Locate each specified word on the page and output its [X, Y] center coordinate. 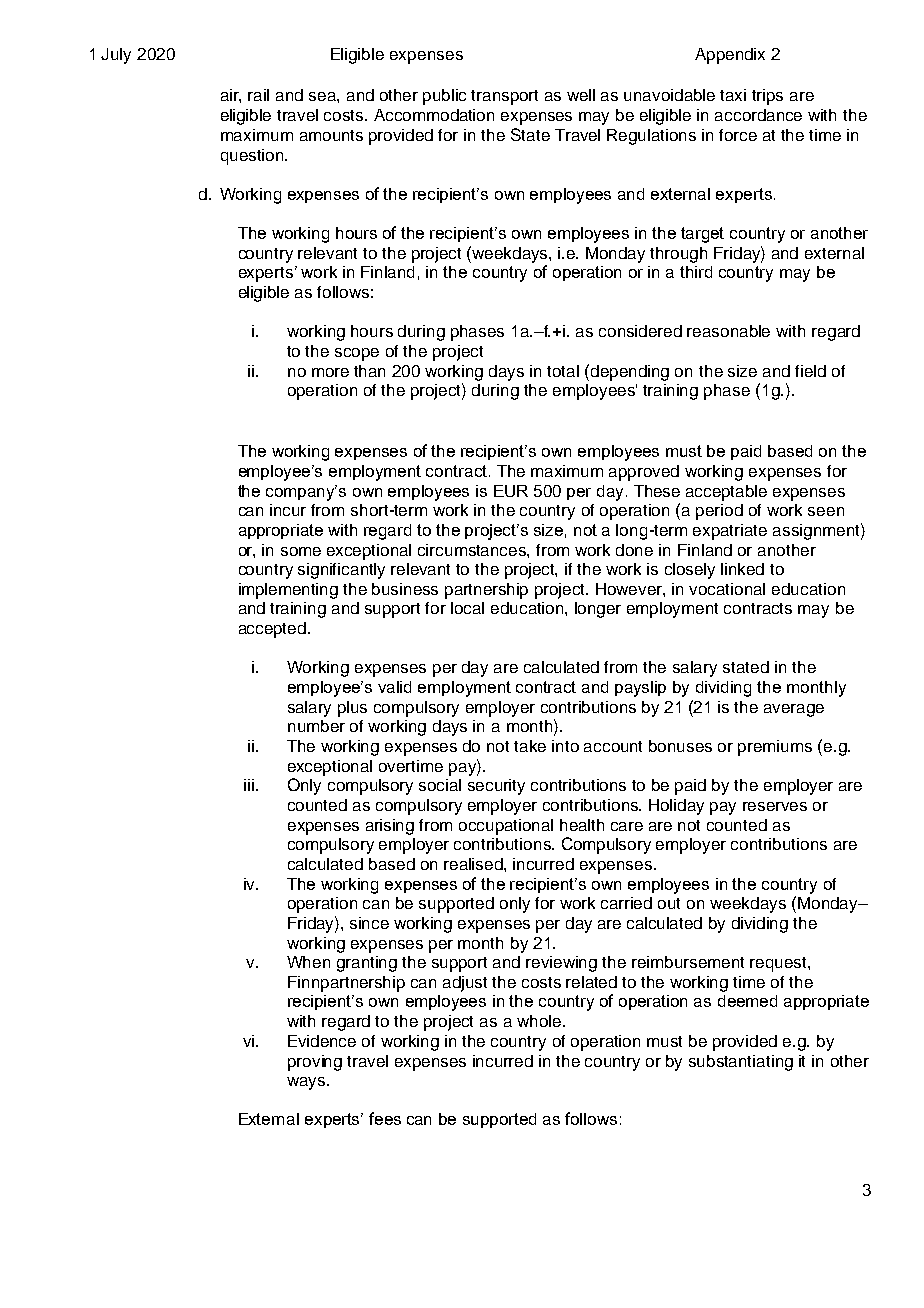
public [444, 97]
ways [307, 1083]
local [467, 608]
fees [385, 1118]
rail [258, 95]
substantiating [741, 1063]
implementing [288, 591]
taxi [733, 95]
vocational [727, 589]
